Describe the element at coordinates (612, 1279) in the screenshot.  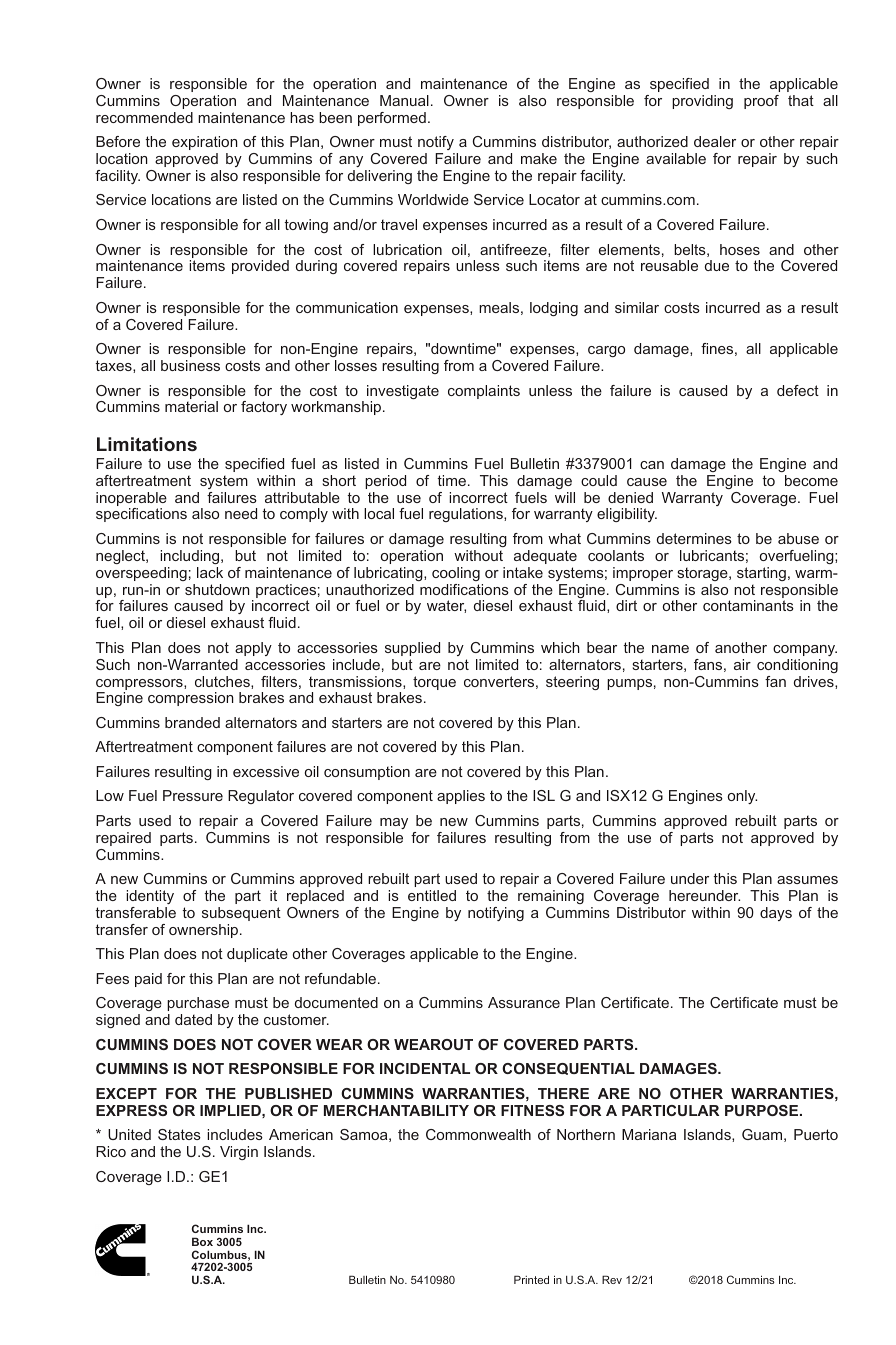
I see `Rev` at that location.
